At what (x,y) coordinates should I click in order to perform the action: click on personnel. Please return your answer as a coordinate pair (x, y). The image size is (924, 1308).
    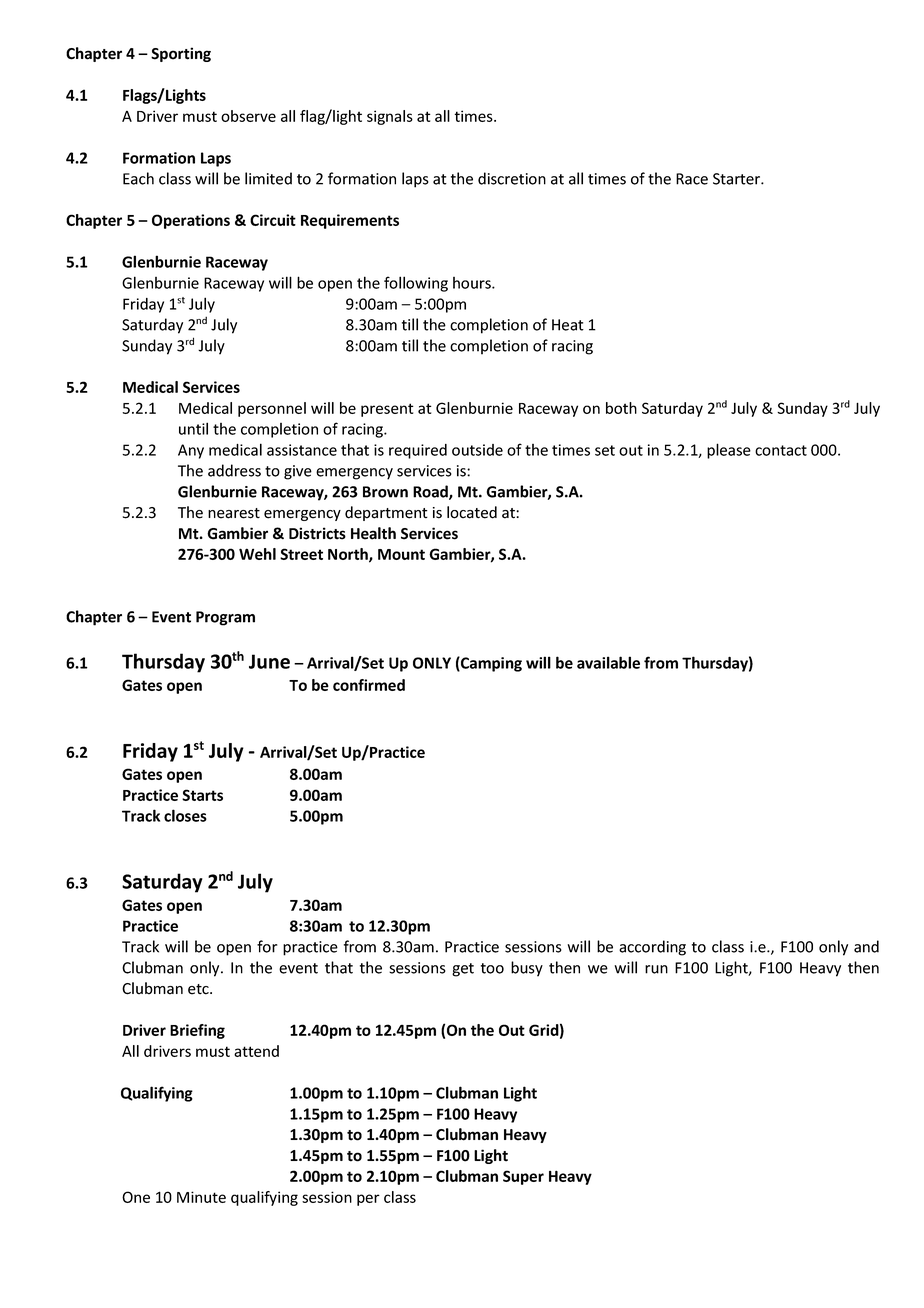
    Looking at the image, I should click on (272, 409).
